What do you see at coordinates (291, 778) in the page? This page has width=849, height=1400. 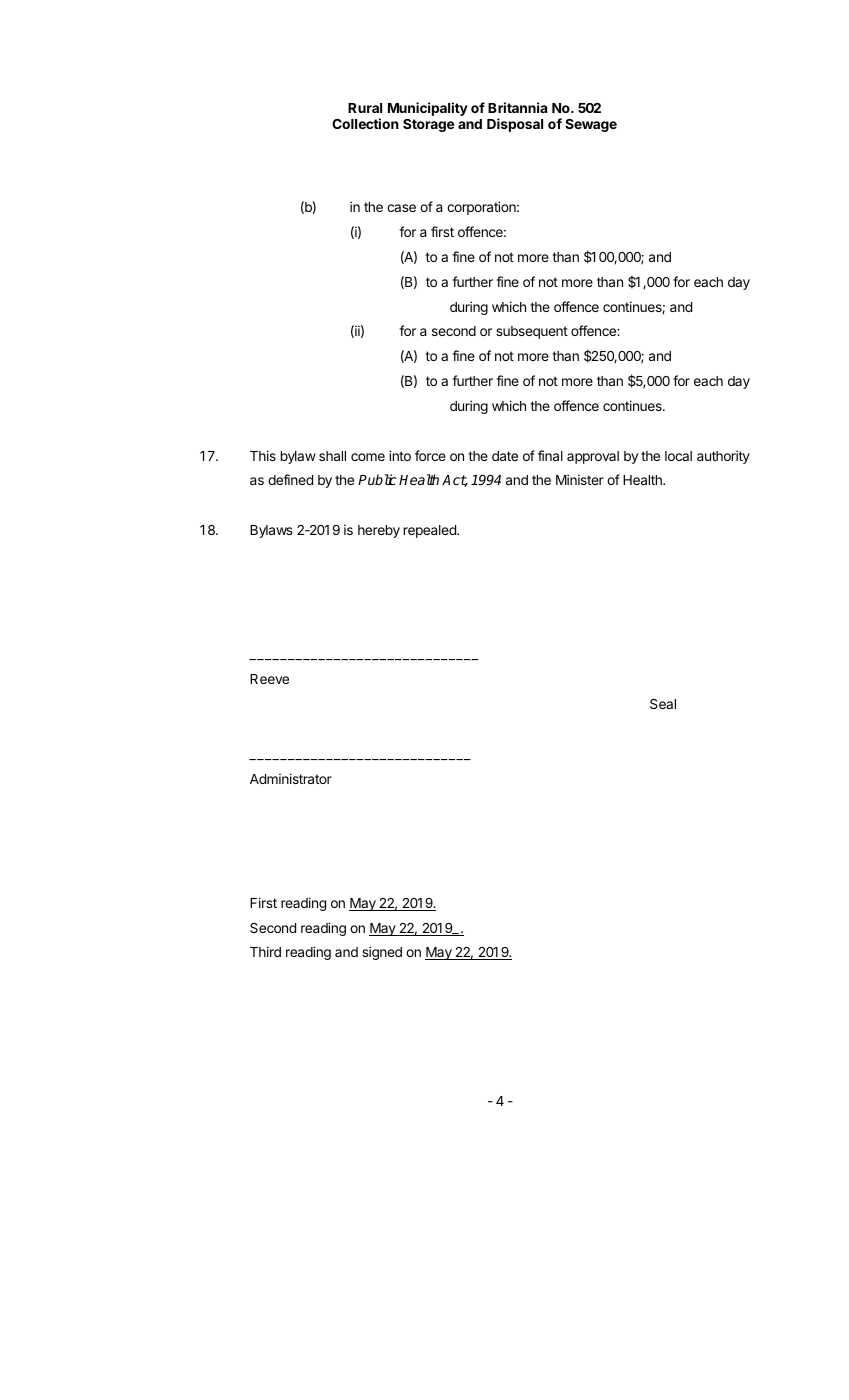 I see `Administrator` at bounding box center [291, 778].
